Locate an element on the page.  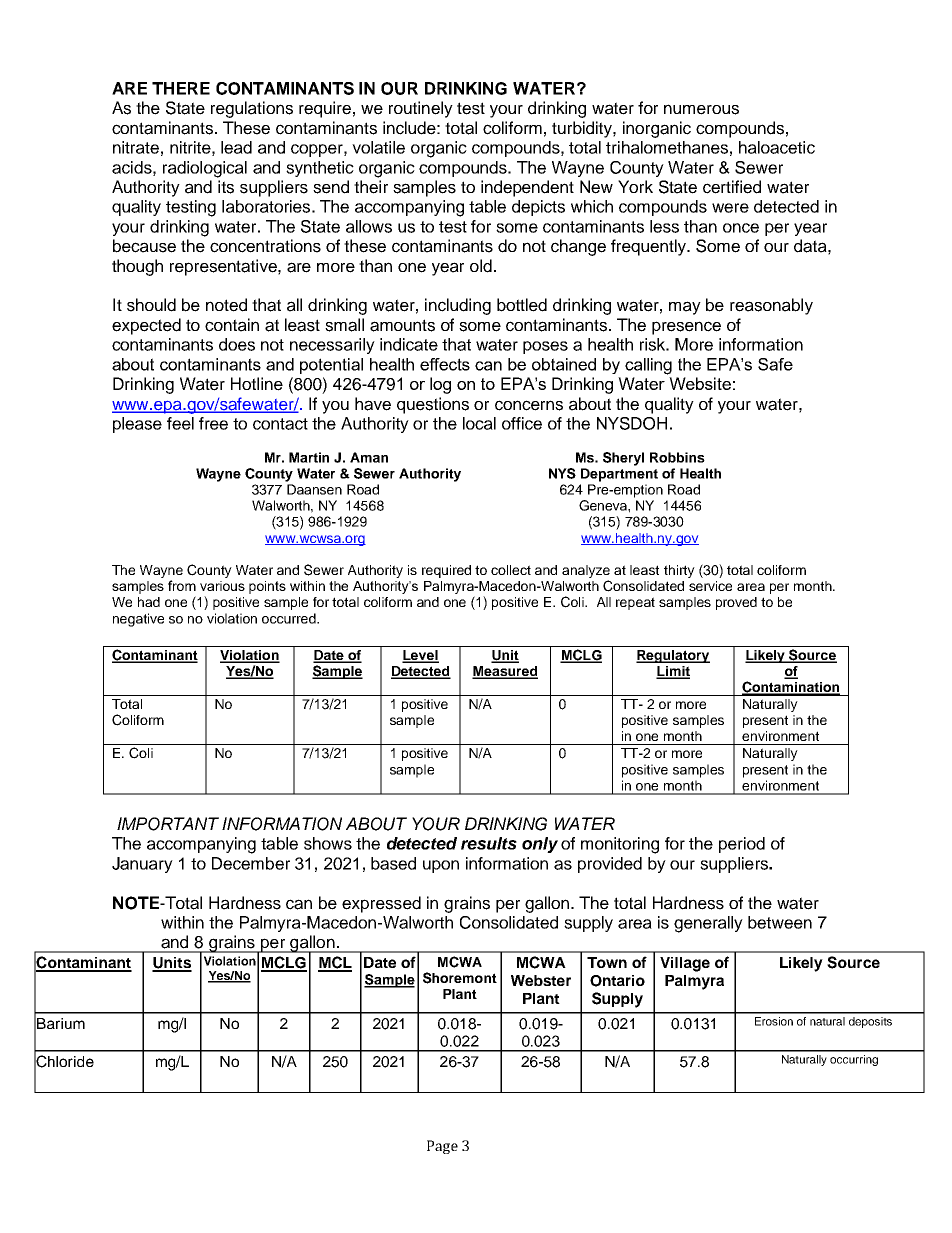
Page is located at coordinates (442, 1147).
